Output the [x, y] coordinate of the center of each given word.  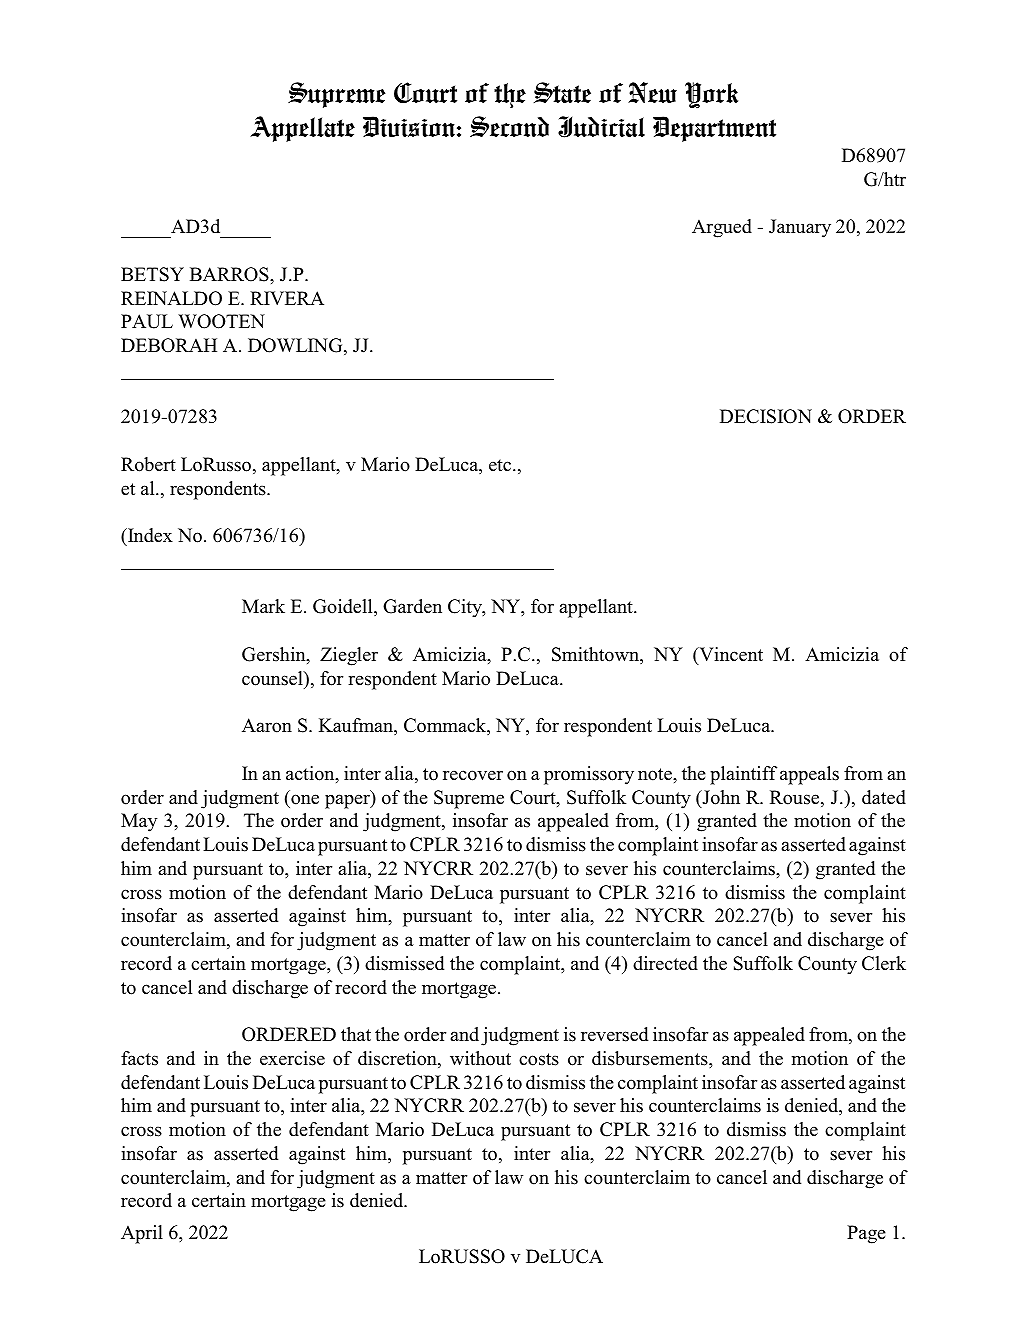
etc [501, 465]
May [139, 822]
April [142, 1234]
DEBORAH [169, 345]
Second [509, 126]
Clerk [884, 963]
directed [665, 963]
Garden [412, 606]
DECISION [766, 416]
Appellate [302, 129]
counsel [273, 678]
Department [714, 129]
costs [539, 1059]
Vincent [730, 655]
